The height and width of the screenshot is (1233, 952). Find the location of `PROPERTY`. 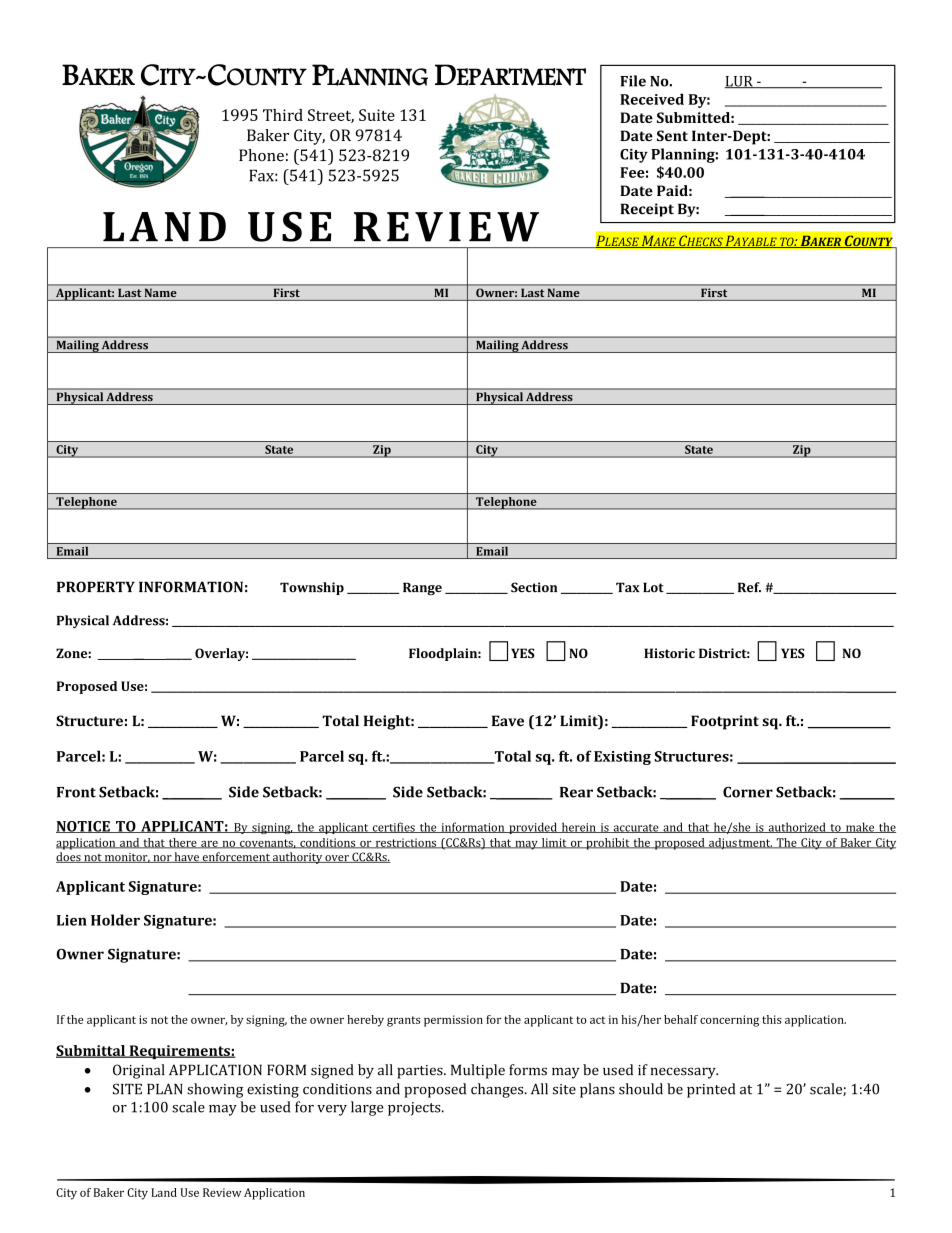

PROPERTY is located at coordinates (96, 587).
